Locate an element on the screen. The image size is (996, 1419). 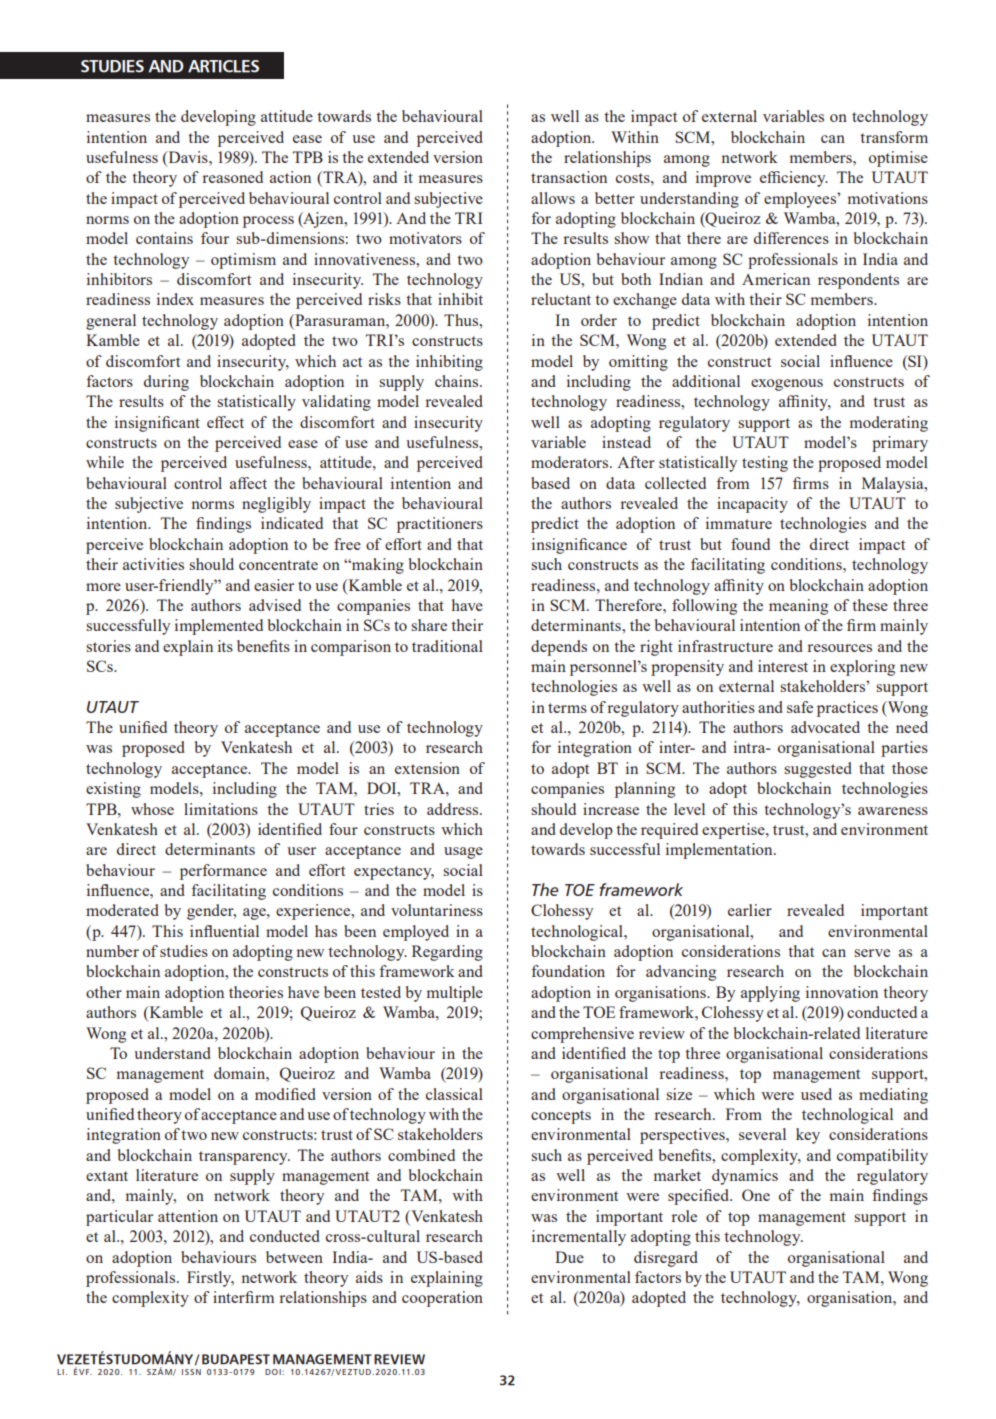
Firstly is located at coordinates (210, 1279).
